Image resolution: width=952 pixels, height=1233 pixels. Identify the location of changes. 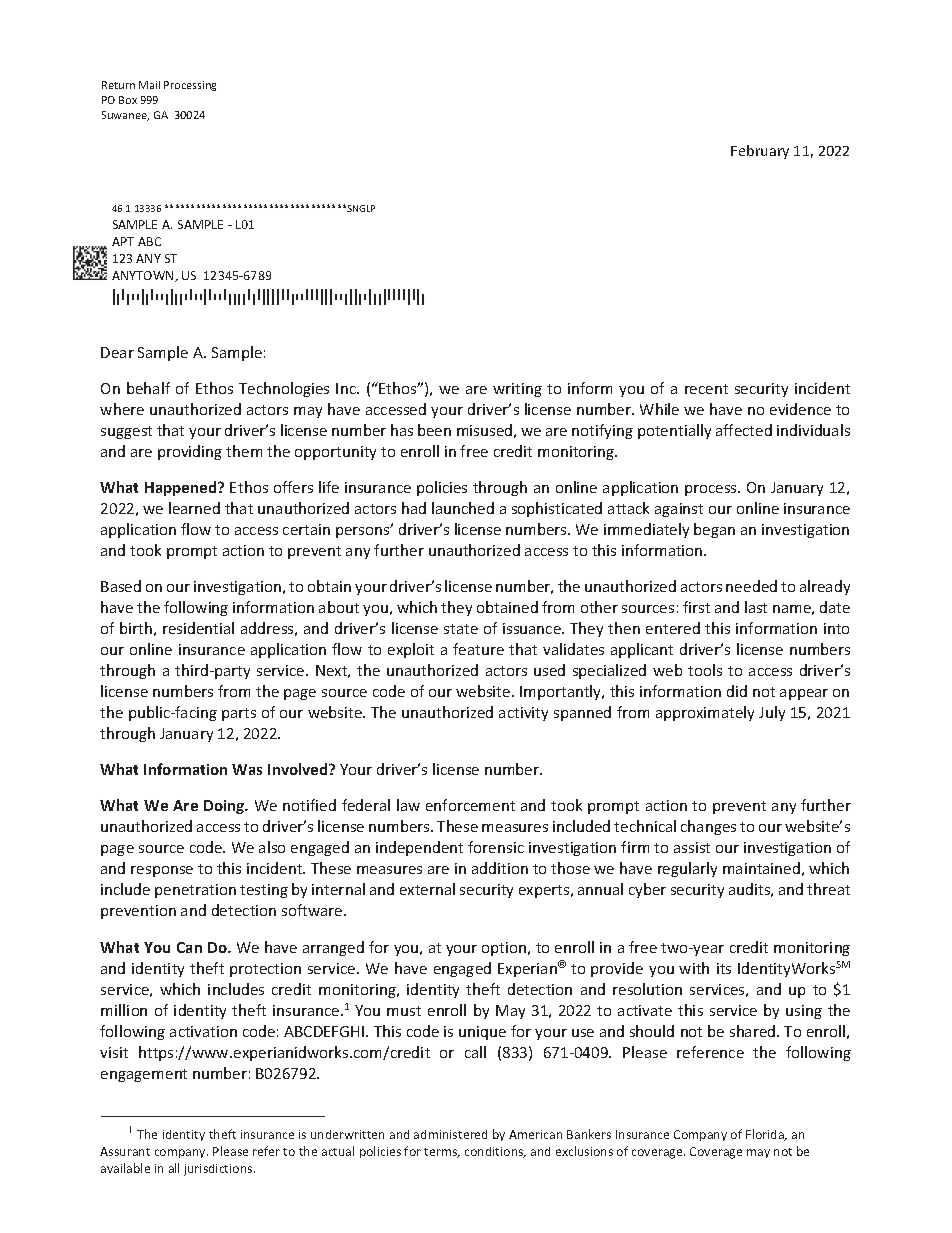
(708, 827).
